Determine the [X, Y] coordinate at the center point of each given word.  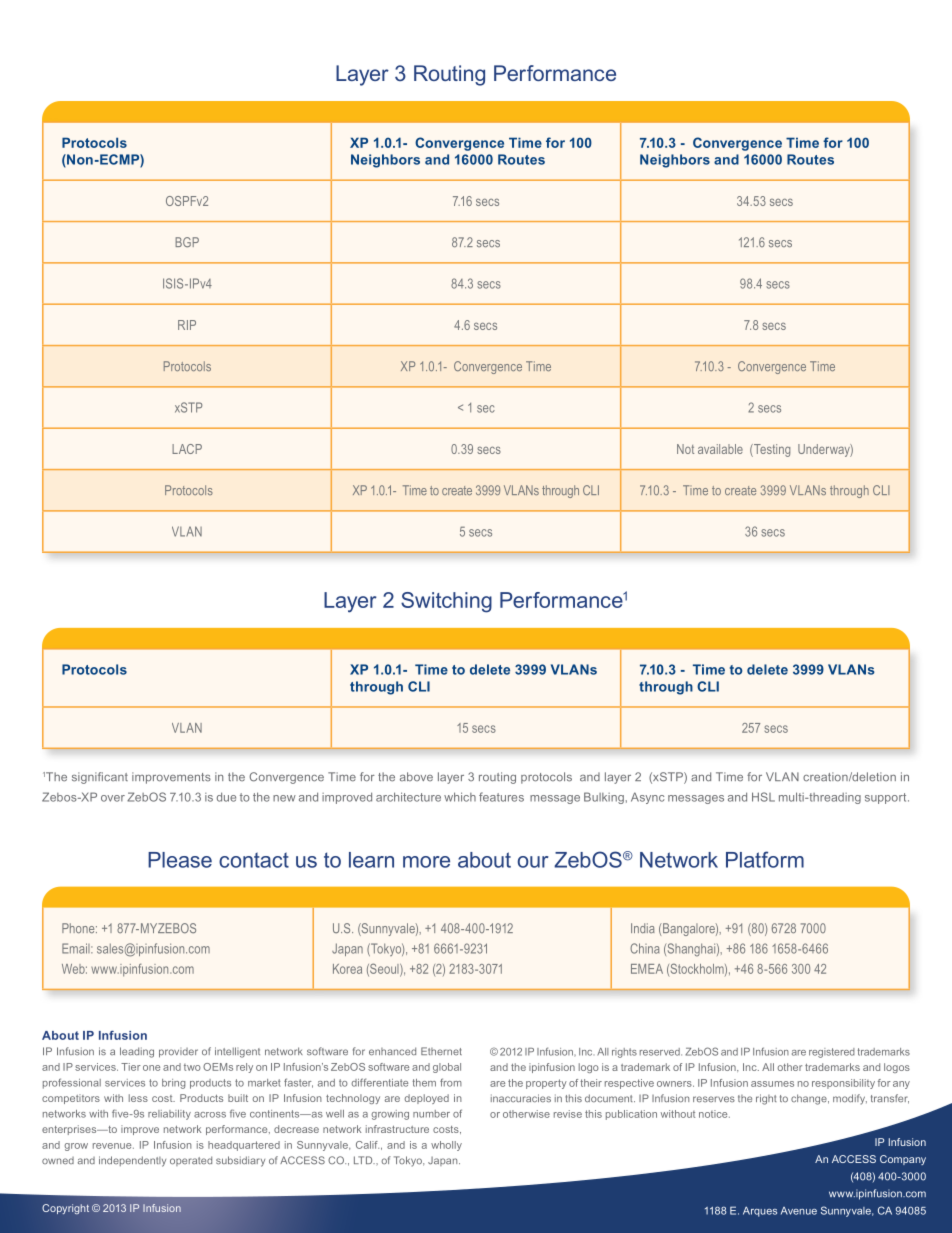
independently [132, 1161]
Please [180, 860]
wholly [446, 1146]
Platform [765, 859]
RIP [187, 325]
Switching [446, 602]
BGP [187, 242]
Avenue [799, 1211]
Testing [771, 450]
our [533, 862]
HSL [763, 797]
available [720, 449]
